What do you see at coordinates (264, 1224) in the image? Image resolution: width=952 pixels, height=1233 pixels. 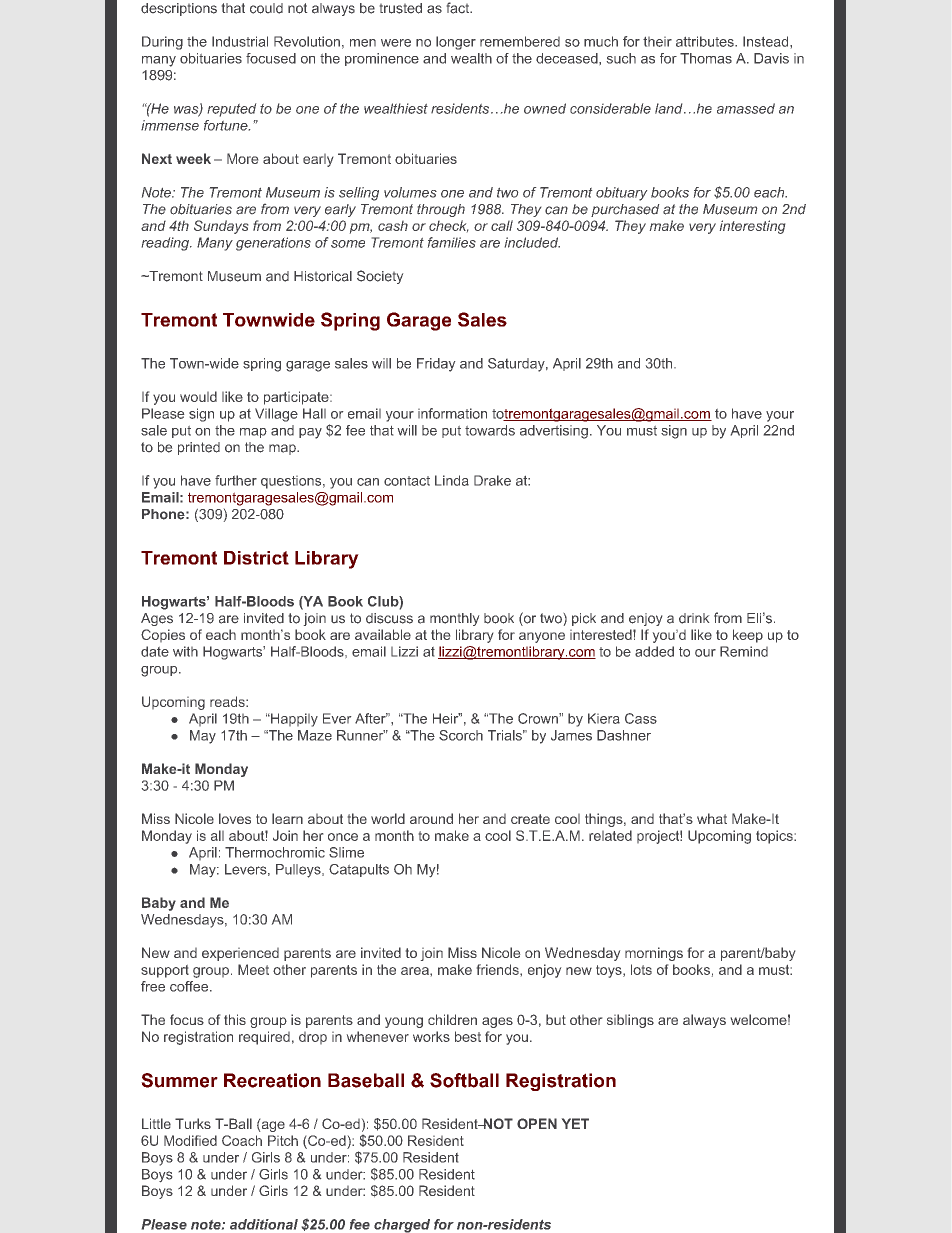 I see `additional` at bounding box center [264, 1224].
